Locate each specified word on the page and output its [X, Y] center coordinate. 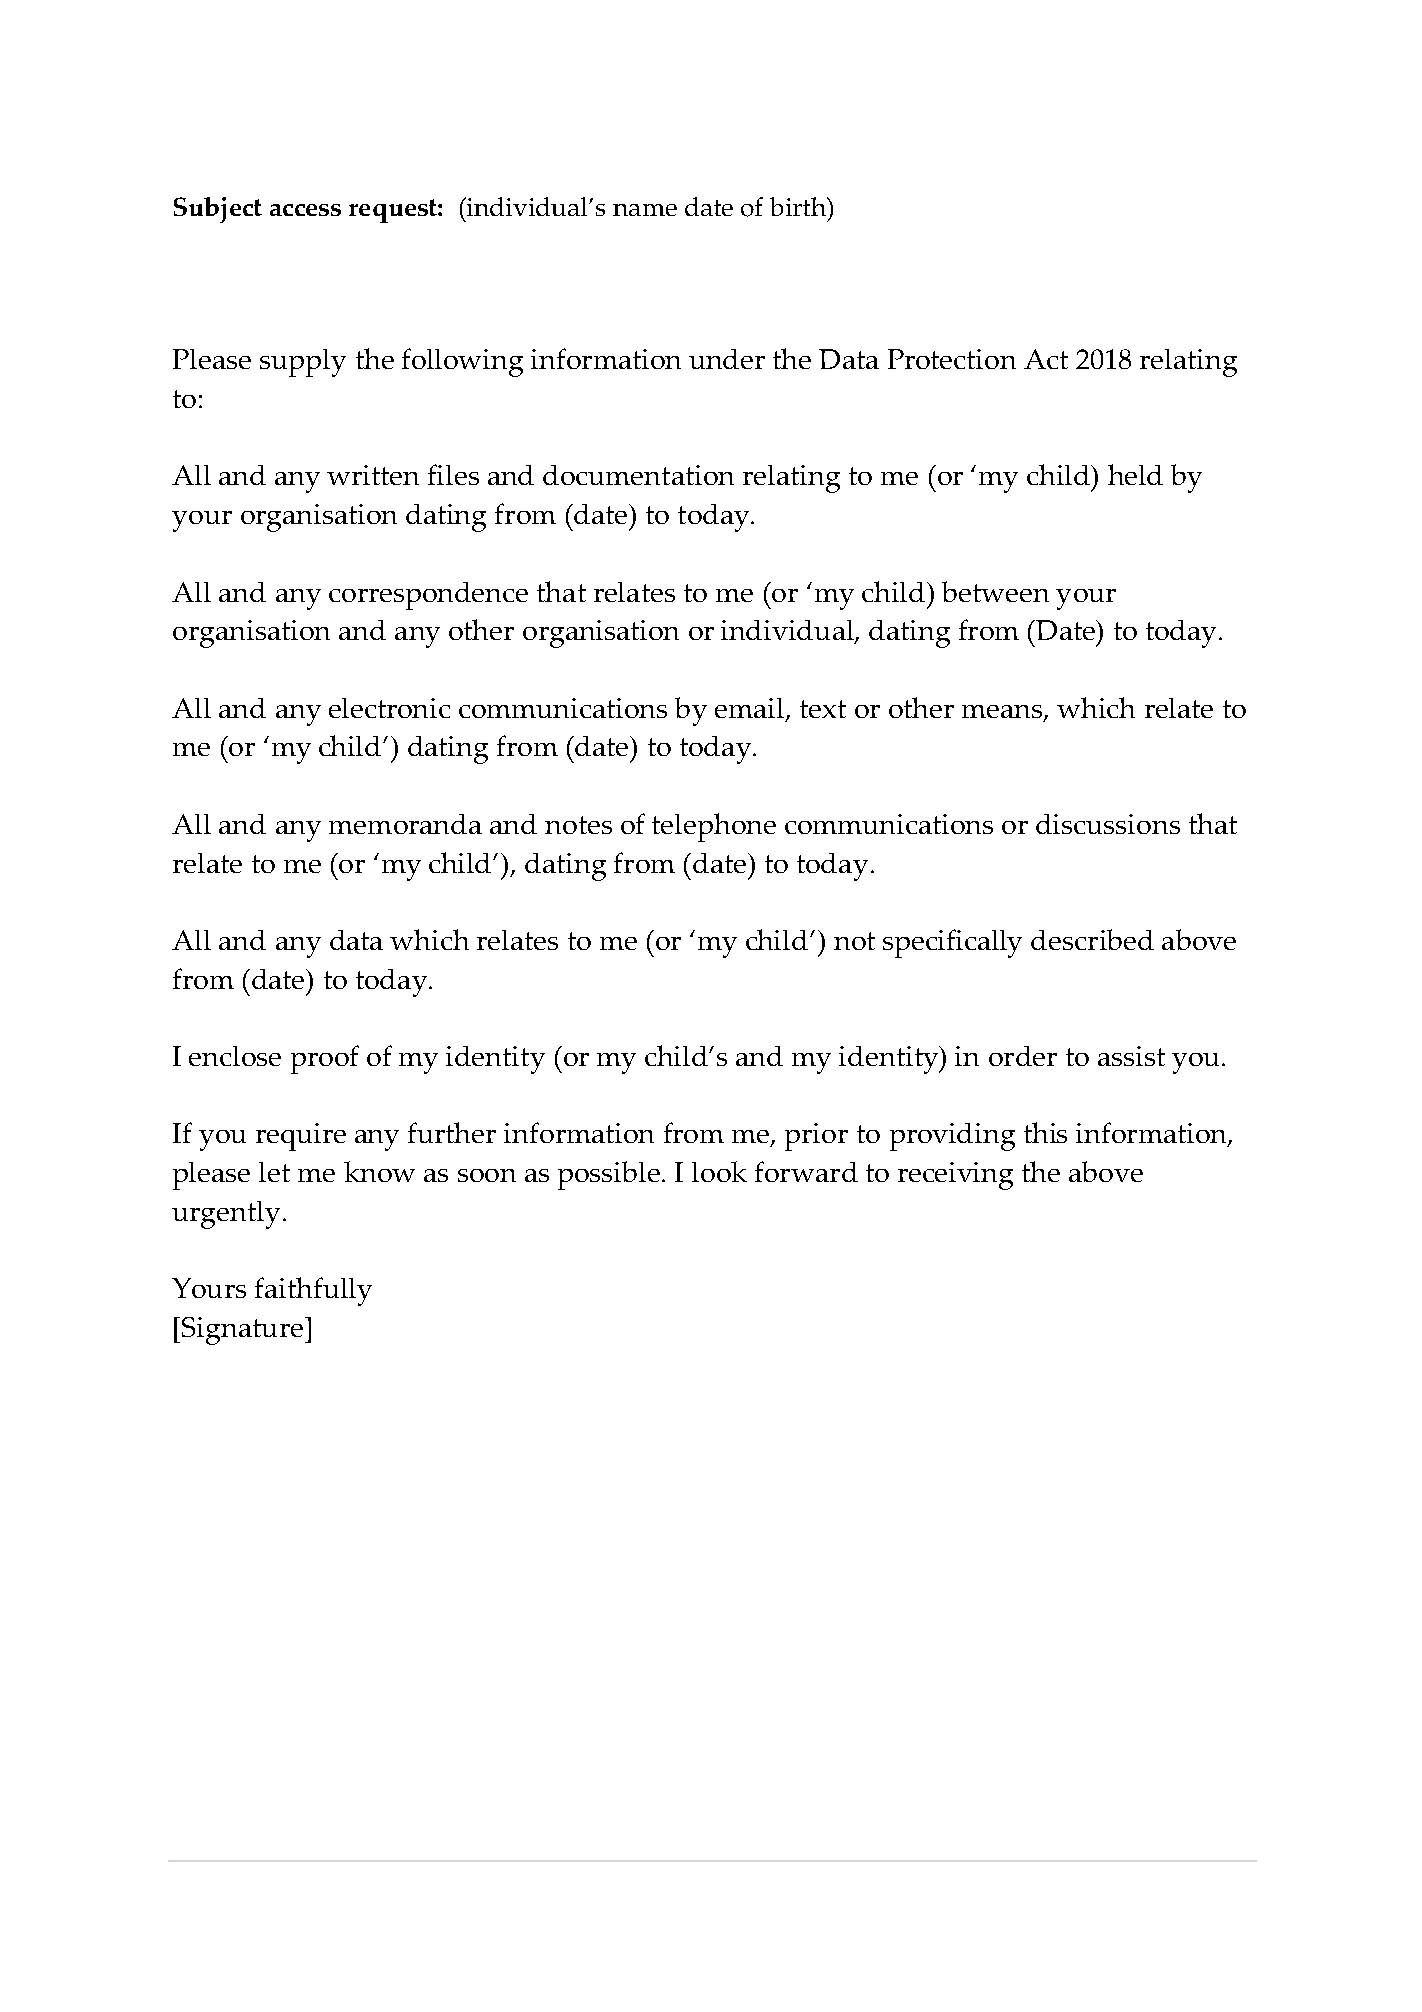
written [373, 475]
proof [325, 1059]
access [305, 210]
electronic [389, 708]
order [1023, 1056]
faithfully [313, 1291]
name [645, 210]
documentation [638, 475]
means [1003, 713]
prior [816, 1137]
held [1135, 474]
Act [1046, 359]
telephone [714, 827]
